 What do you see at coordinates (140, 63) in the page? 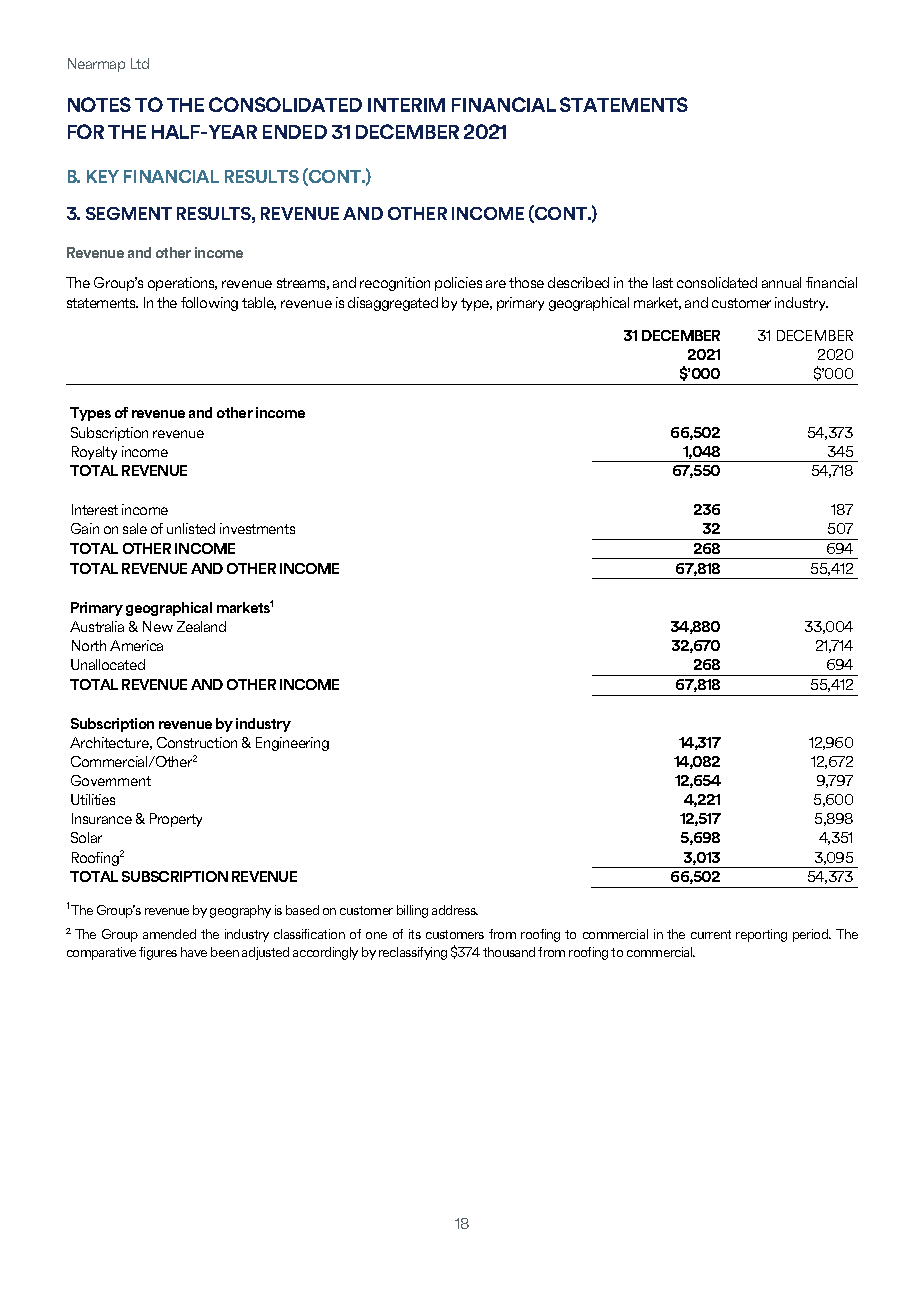
I see `Ltd` at bounding box center [140, 63].
